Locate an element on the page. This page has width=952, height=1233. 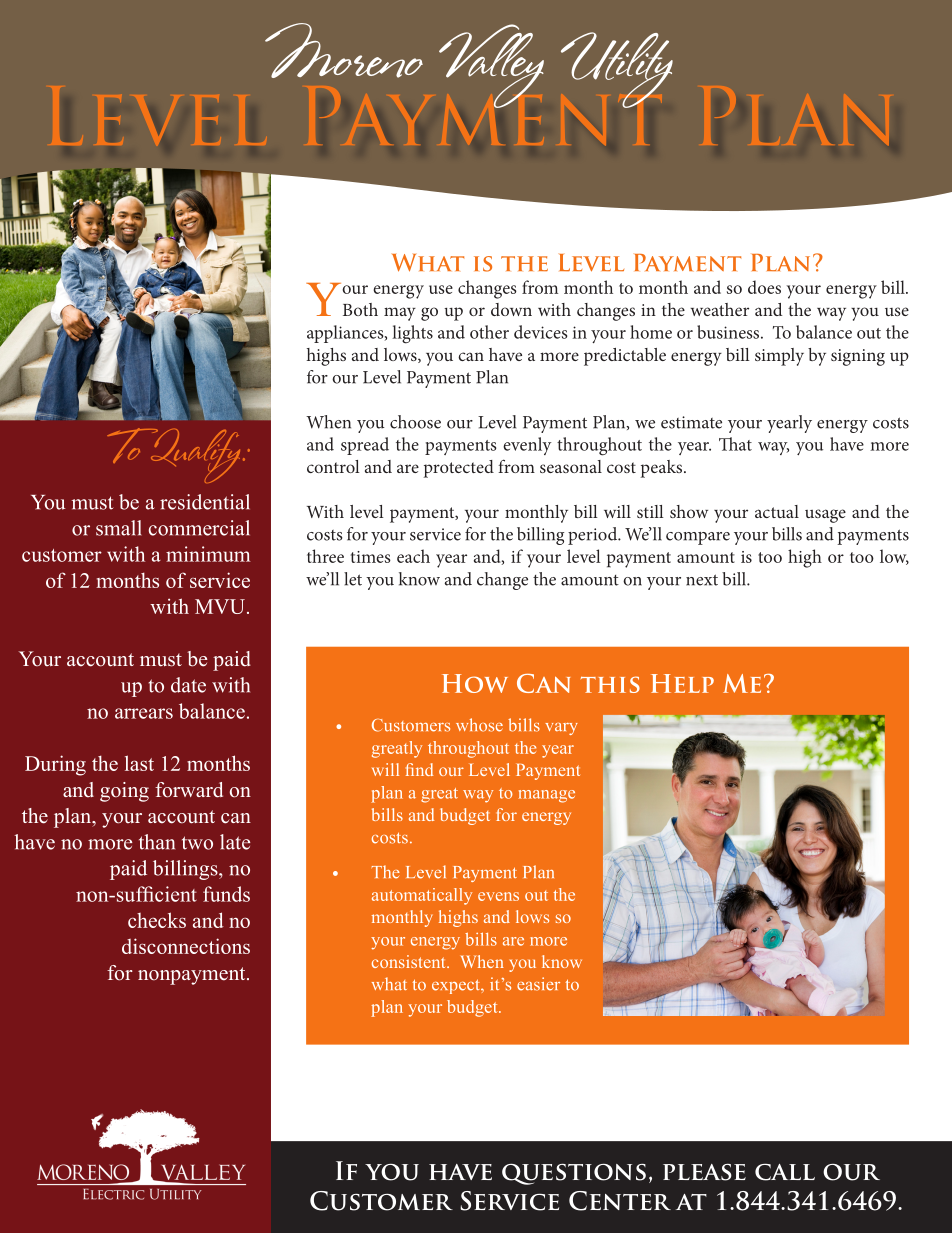
date is located at coordinates (188, 685).
